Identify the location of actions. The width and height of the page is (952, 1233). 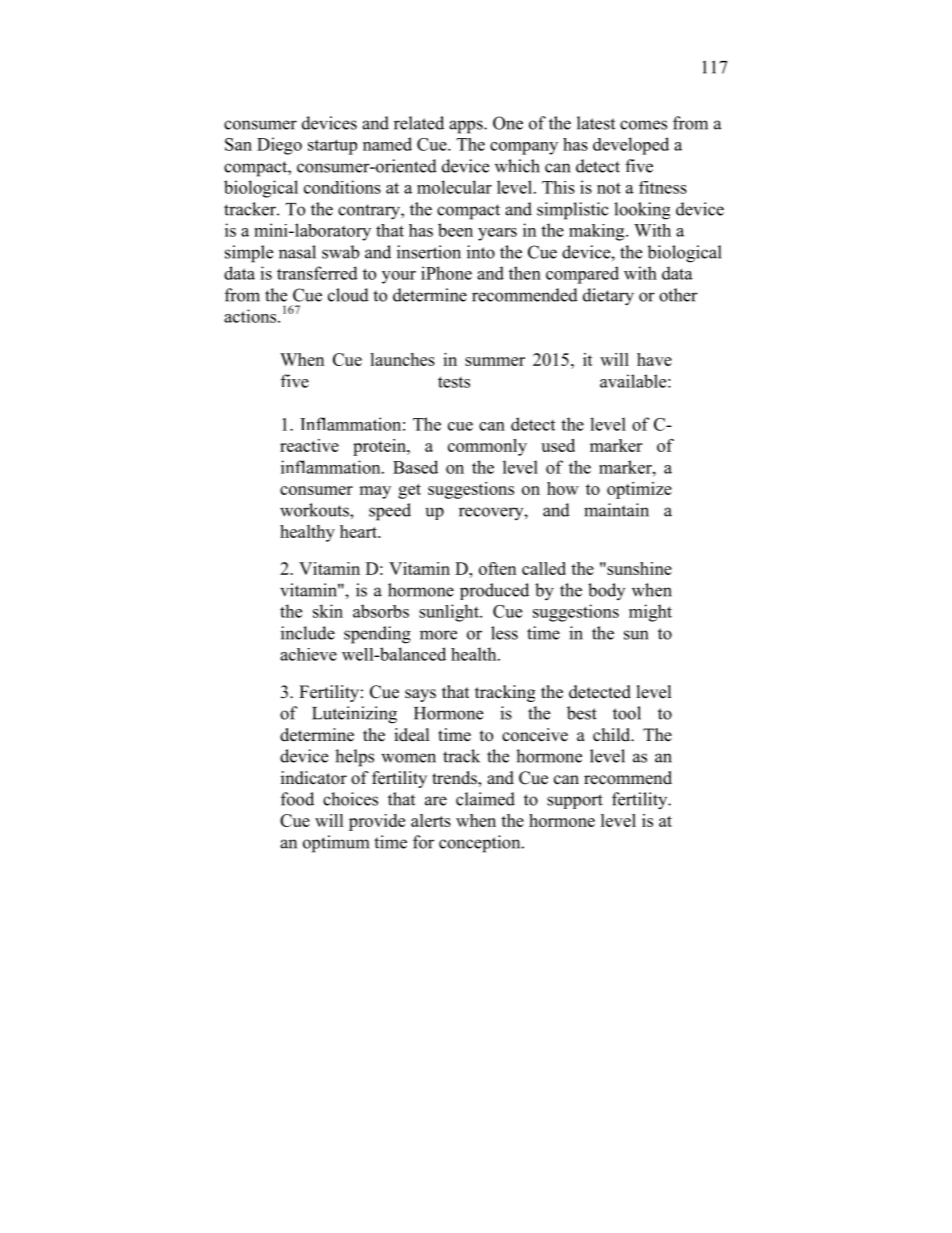
(251, 316).
